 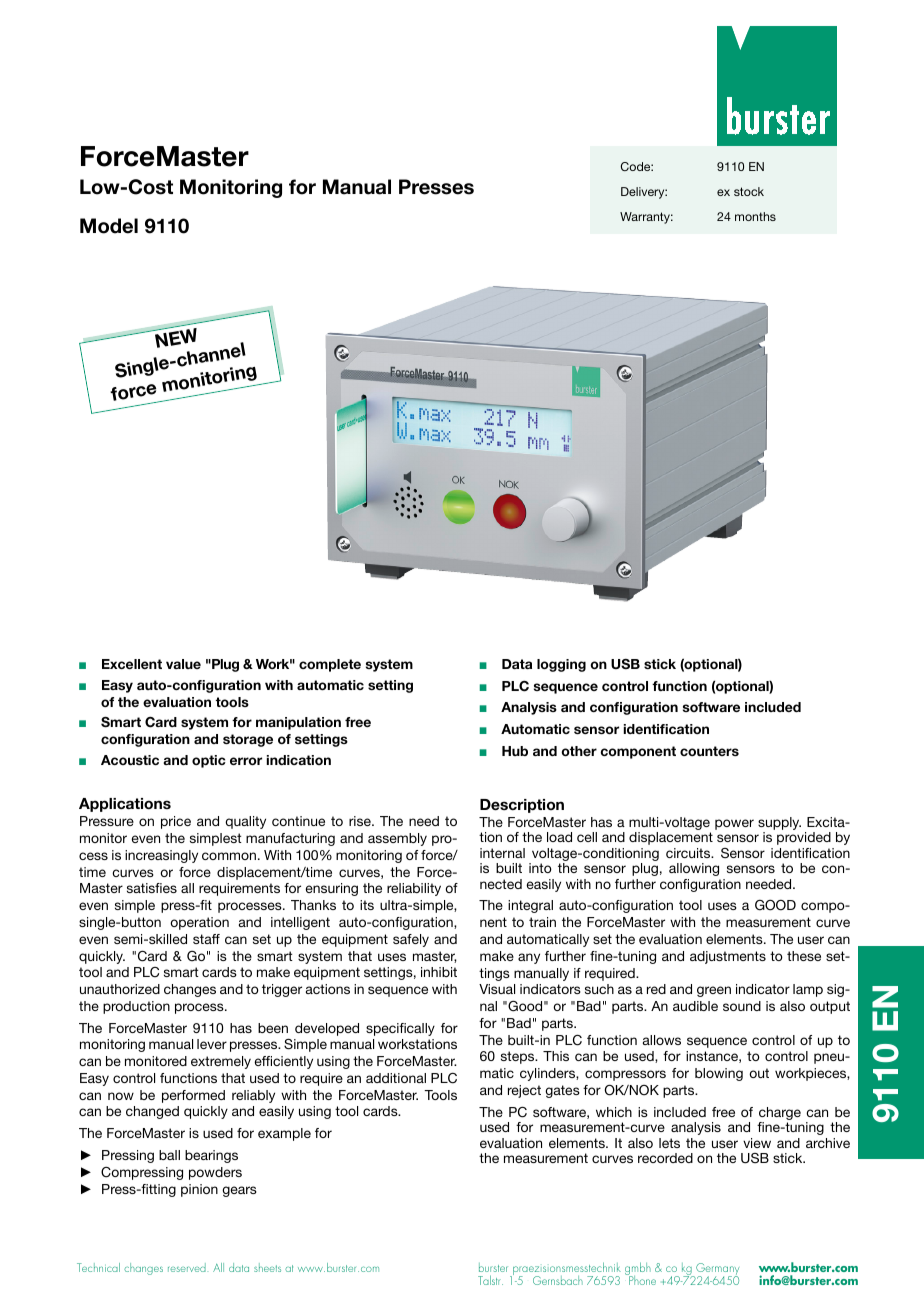 I want to click on months, so click(x=755, y=216).
